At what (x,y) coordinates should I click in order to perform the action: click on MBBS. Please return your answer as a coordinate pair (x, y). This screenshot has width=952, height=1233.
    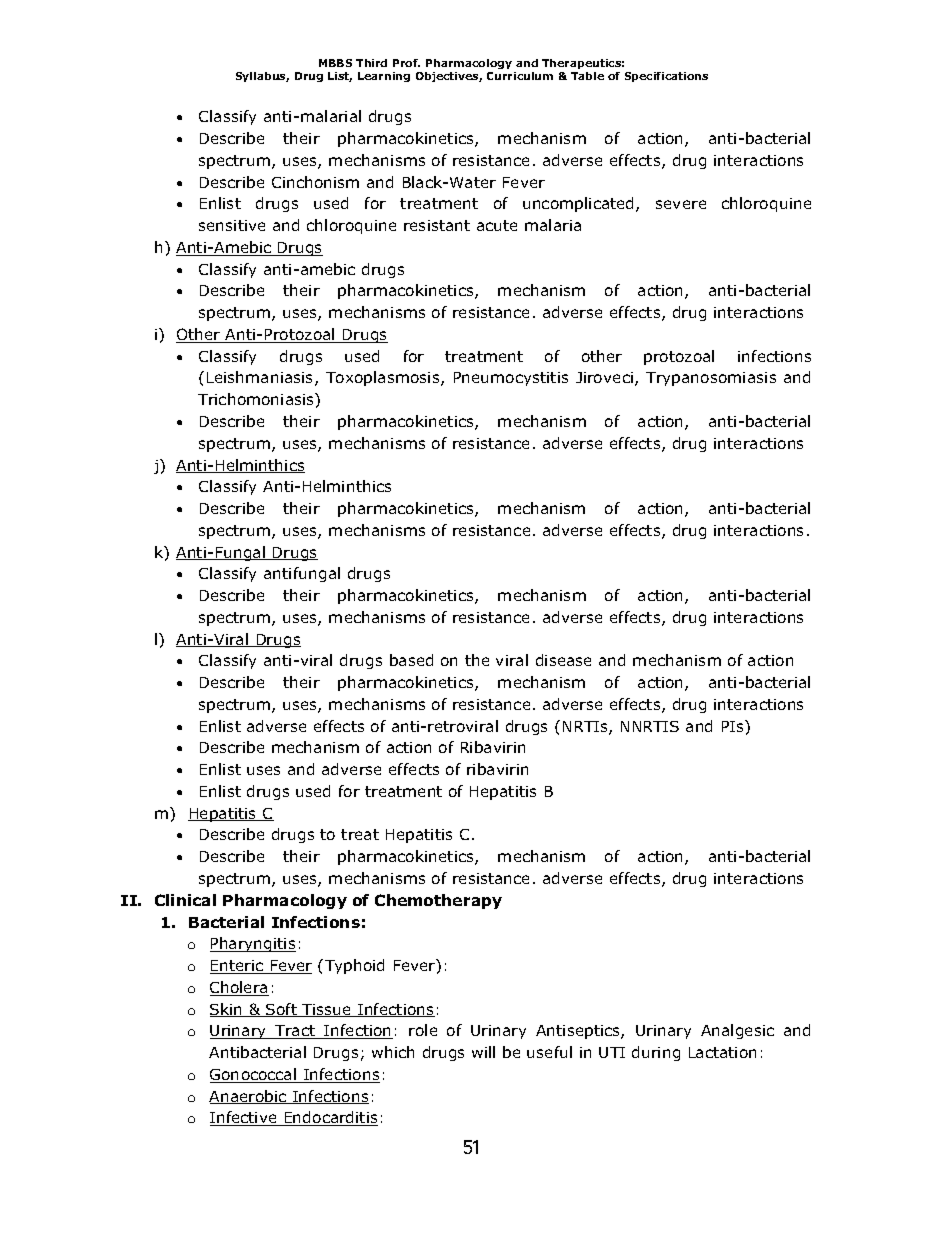
    Looking at the image, I should click on (335, 63).
